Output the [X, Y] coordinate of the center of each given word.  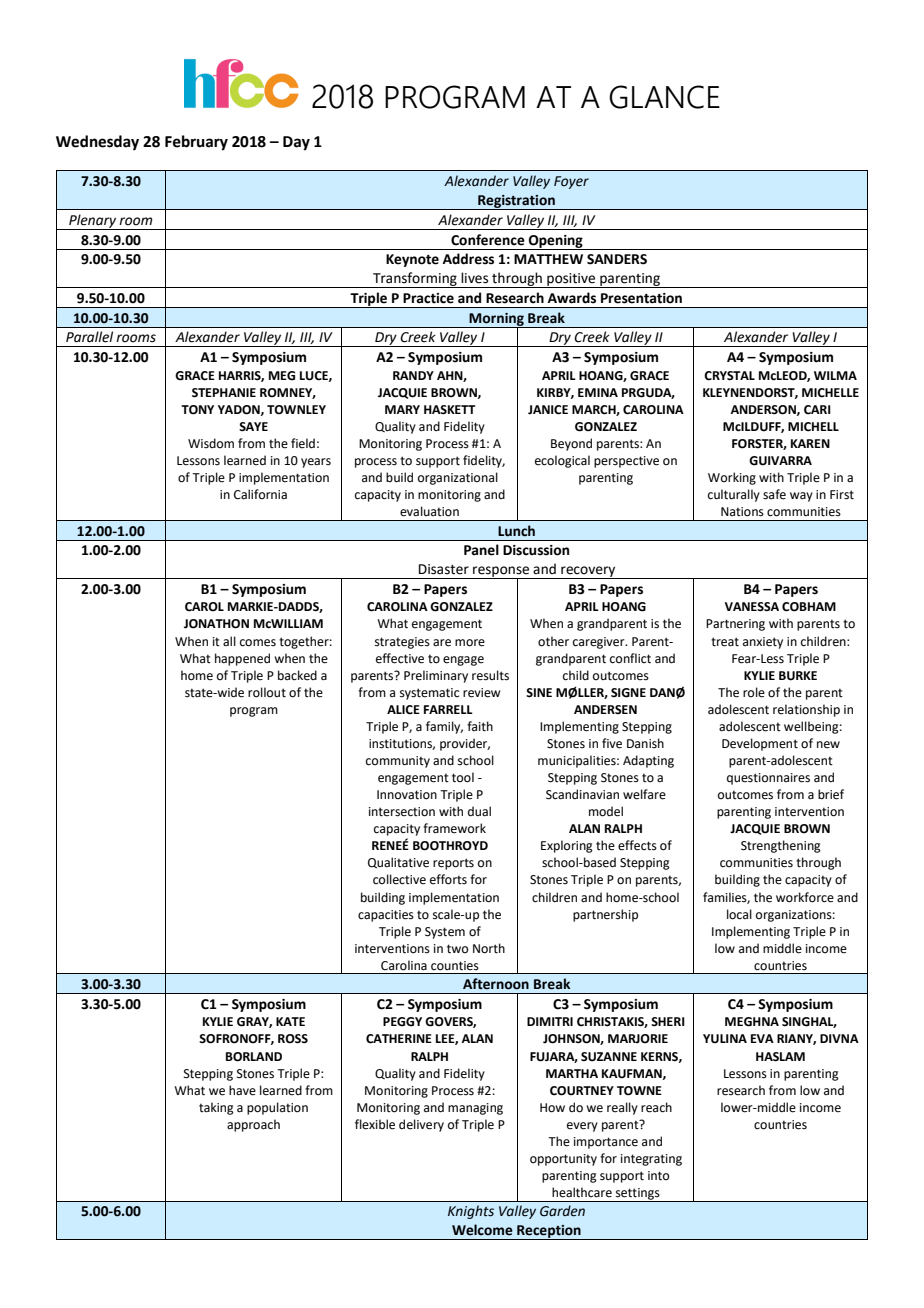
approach [253, 1125]
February [196, 143]
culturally [734, 495]
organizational [458, 478]
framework [454, 828]
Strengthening [781, 846]
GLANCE [664, 97]
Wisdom [211, 443]
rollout [267, 692]
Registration [516, 202]
